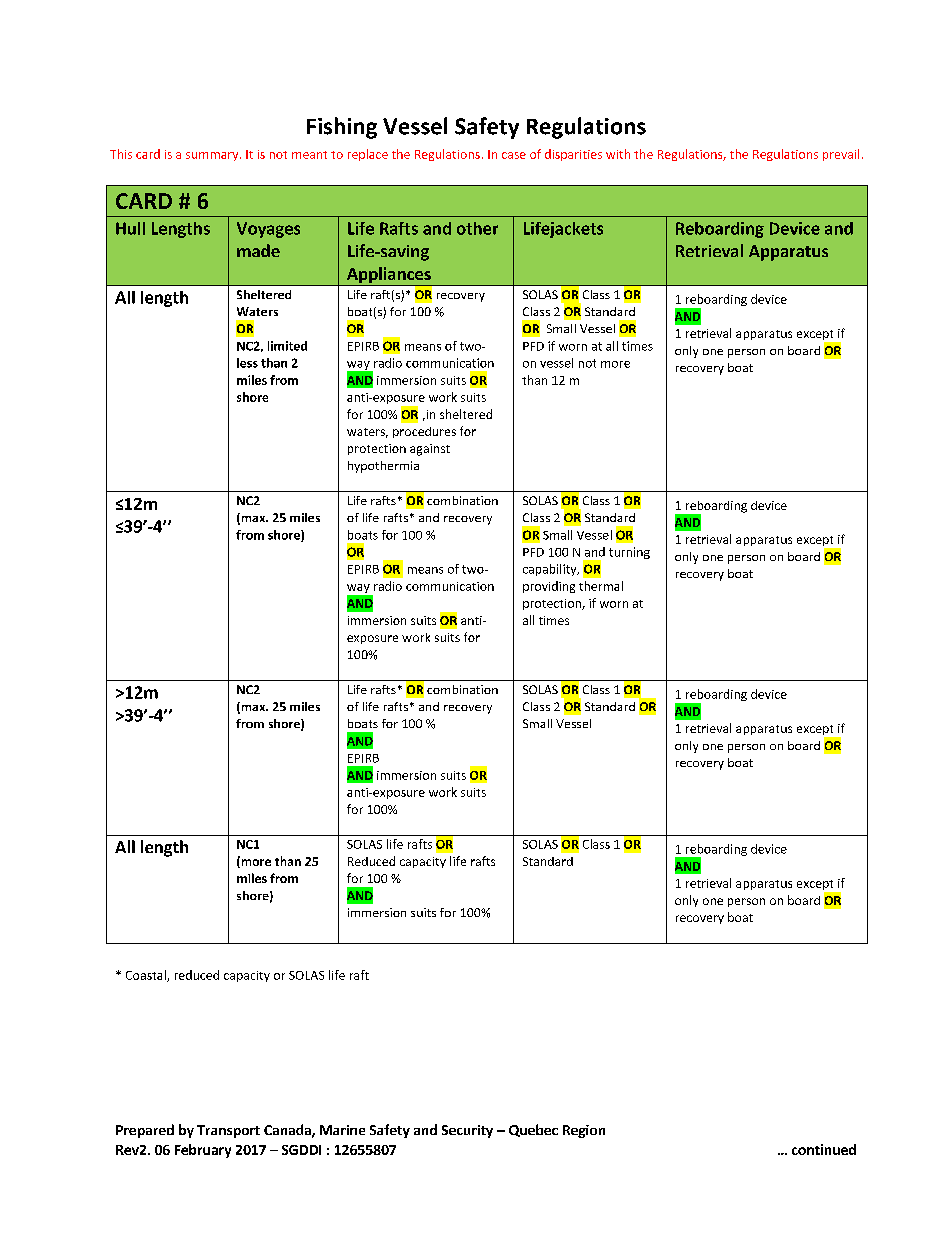 This page has width=952, height=1233. I want to click on Security, so click(467, 1131).
